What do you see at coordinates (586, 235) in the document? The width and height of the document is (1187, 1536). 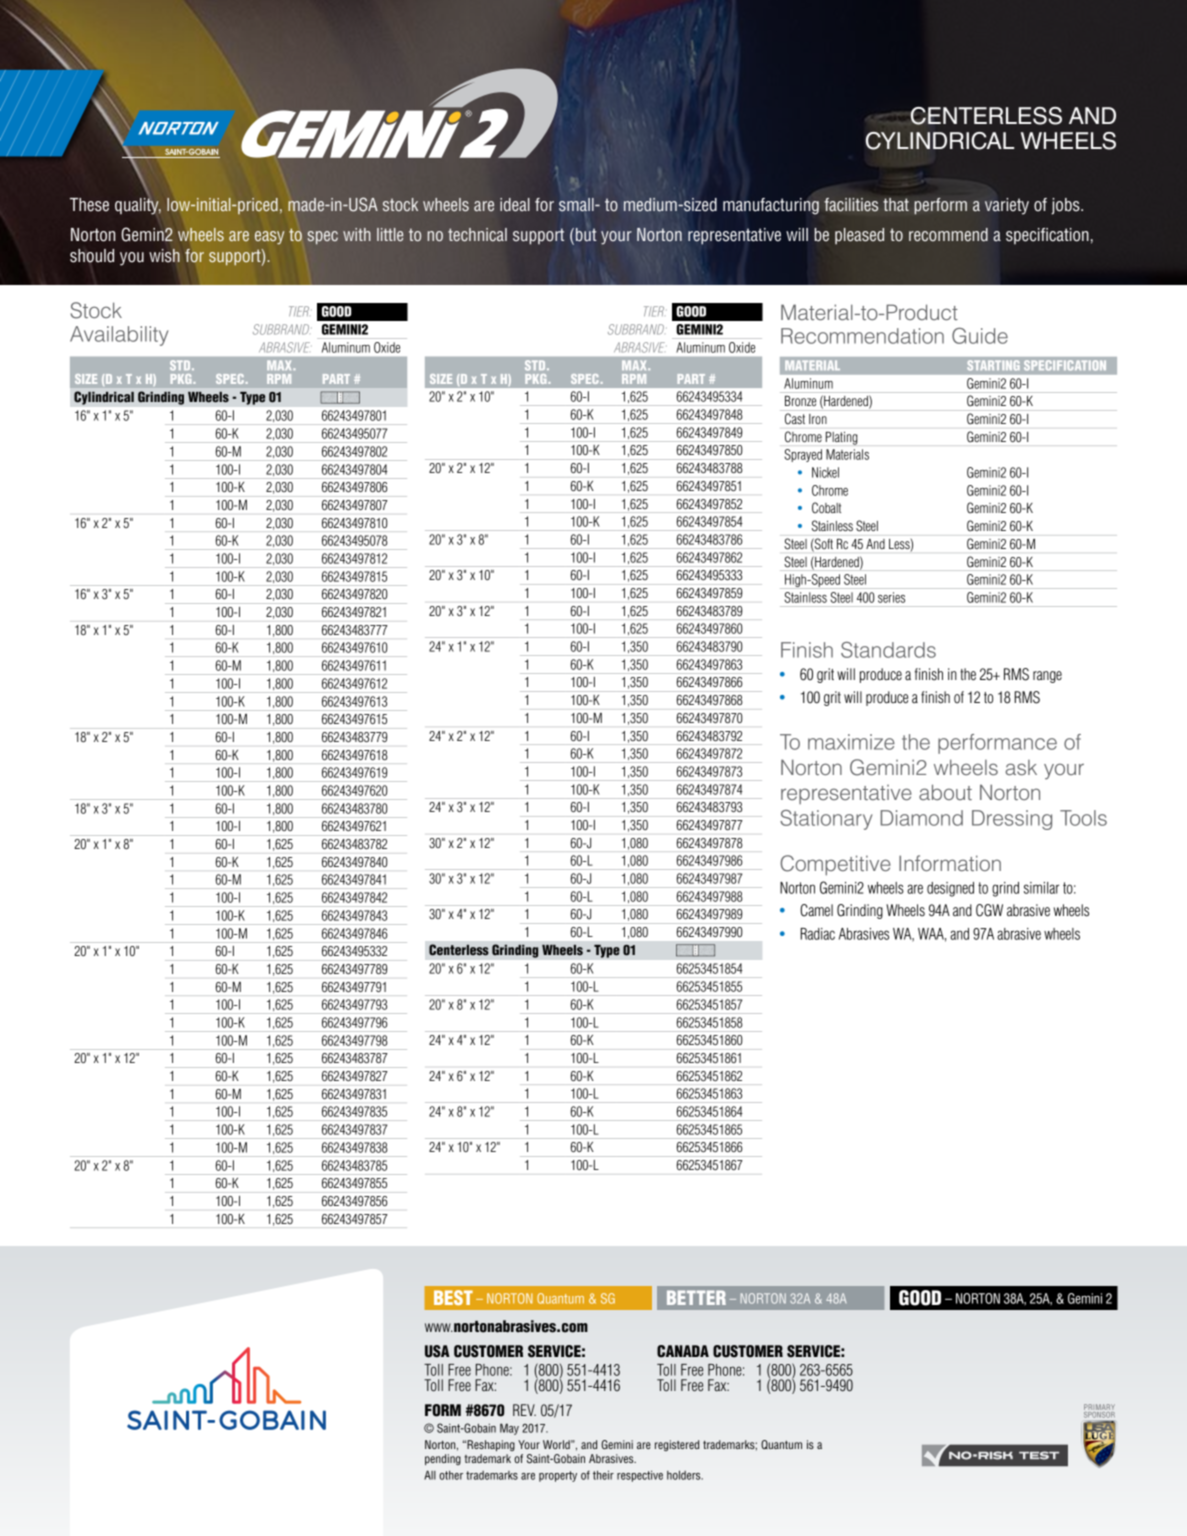 I see `but` at bounding box center [586, 235].
